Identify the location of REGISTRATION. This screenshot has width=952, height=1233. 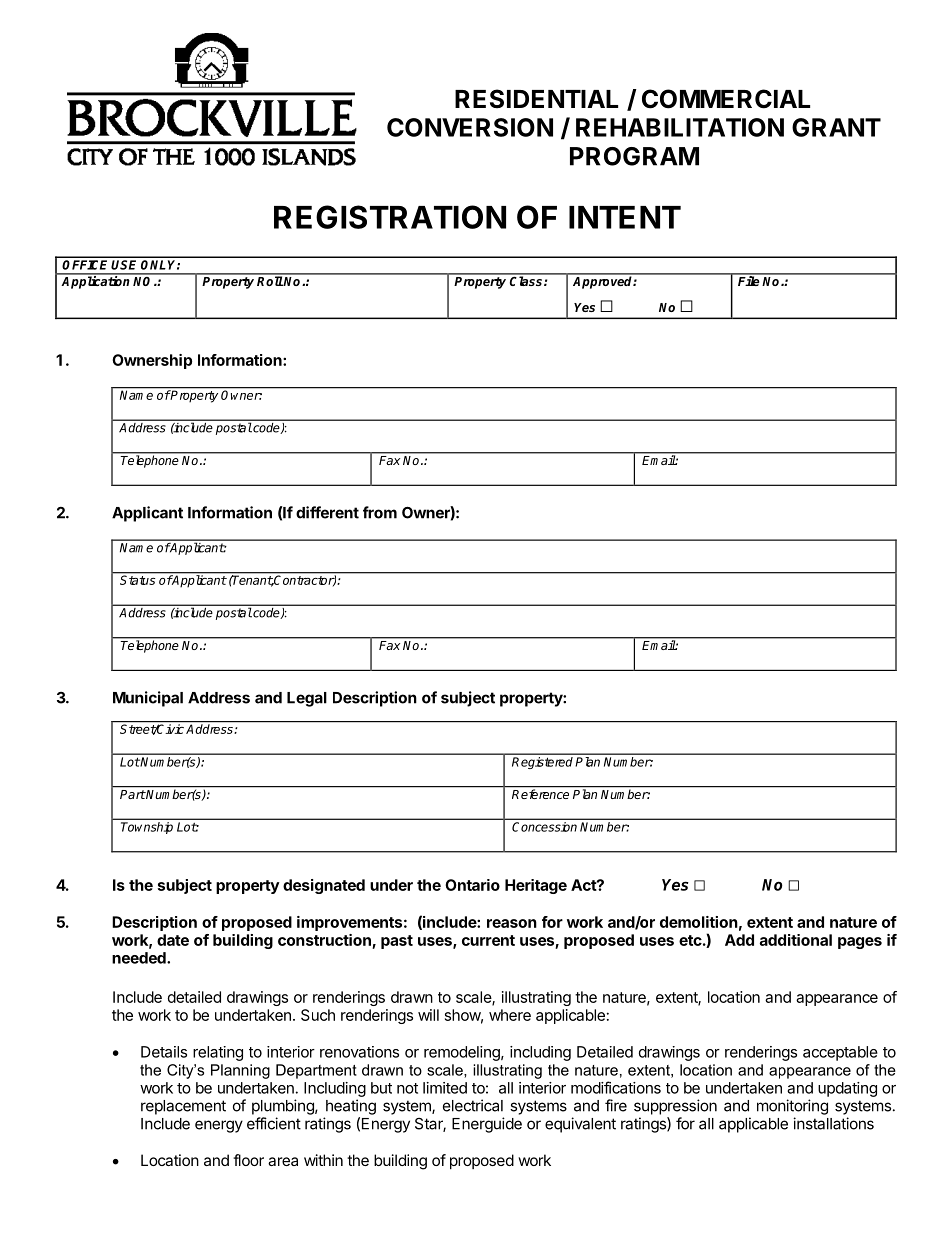
(390, 217).
